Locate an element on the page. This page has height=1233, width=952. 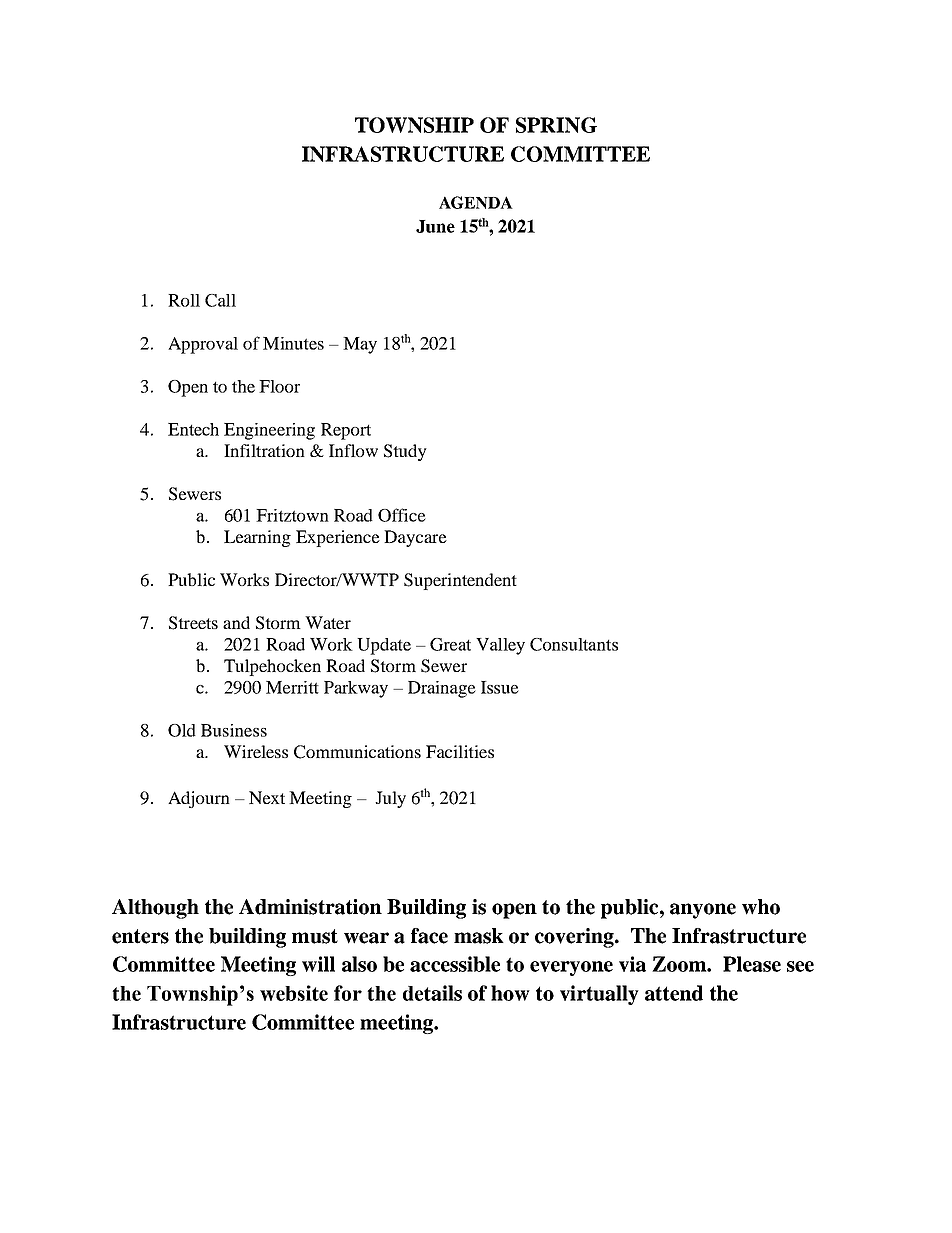
May is located at coordinates (360, 345).
